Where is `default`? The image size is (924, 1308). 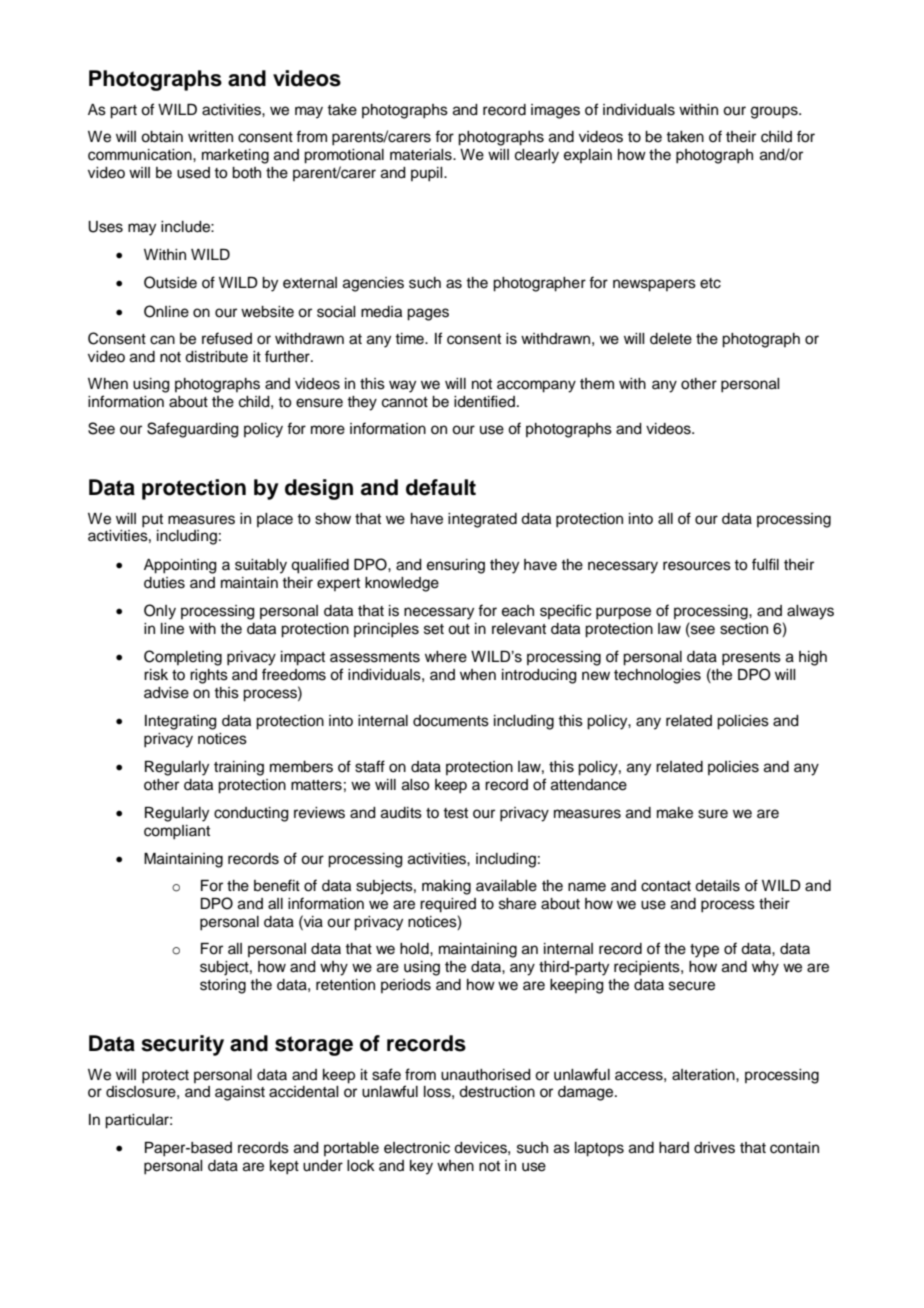
default is located at coordinates (441, 487).
